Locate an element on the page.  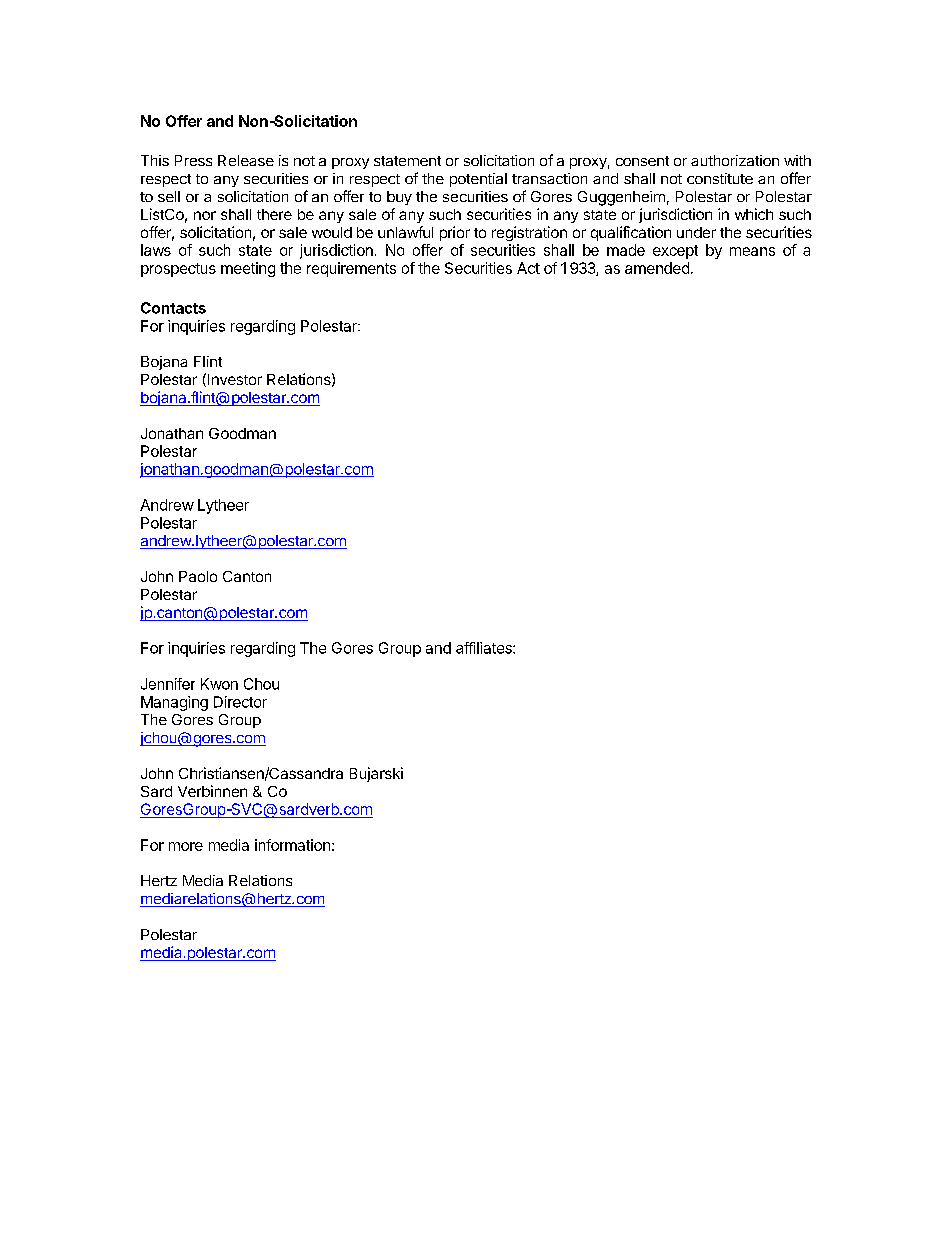
Managing is located at coordinates (174, 703).
